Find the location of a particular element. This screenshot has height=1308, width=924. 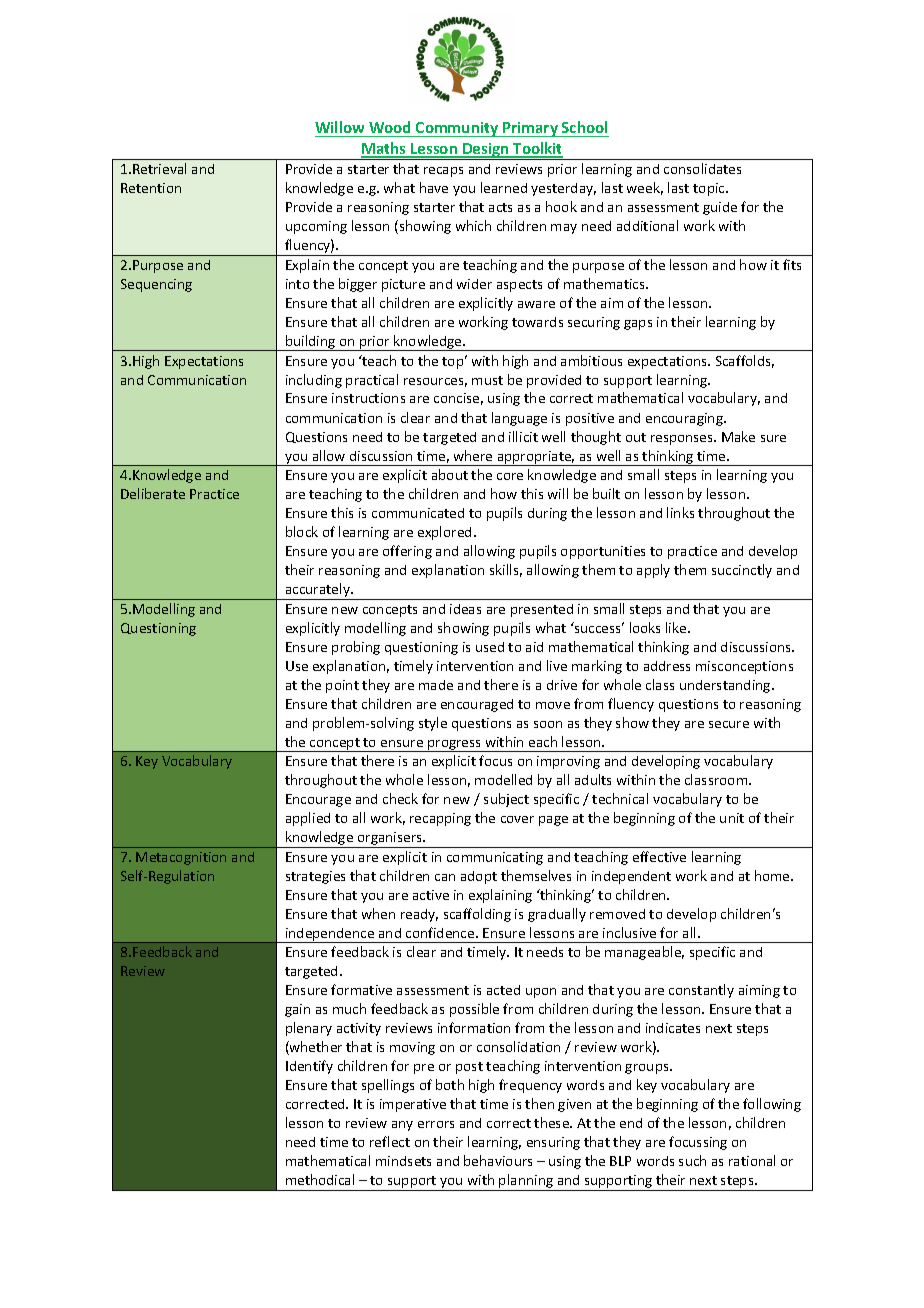

secure is located at coordinates (729, 724).
